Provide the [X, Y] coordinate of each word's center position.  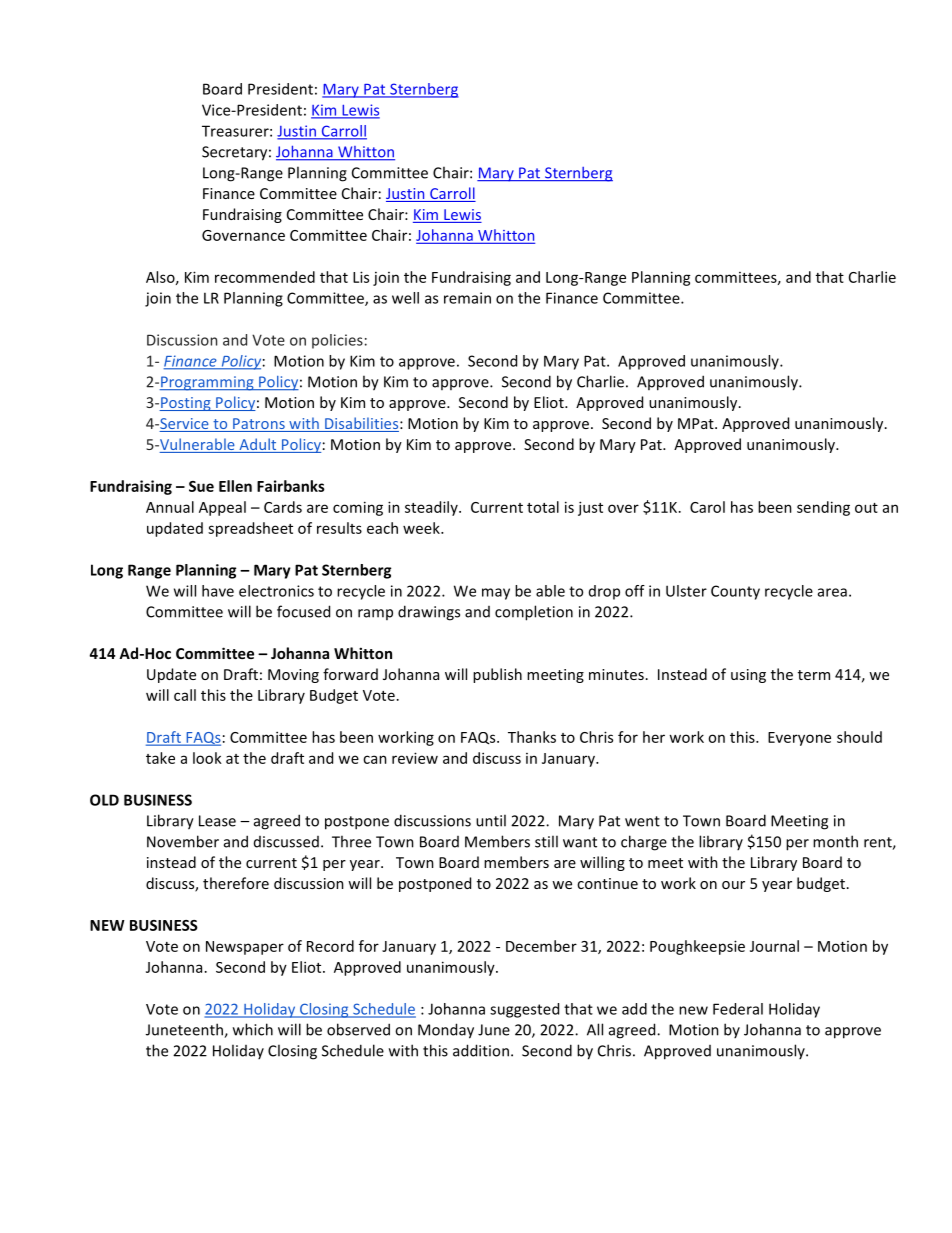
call [185, 695]
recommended [265, 277]
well [405, 298]
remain [467, 298]
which [253, 1029]
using [748, 676]
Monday [446, 1031]
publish [497, 675]
